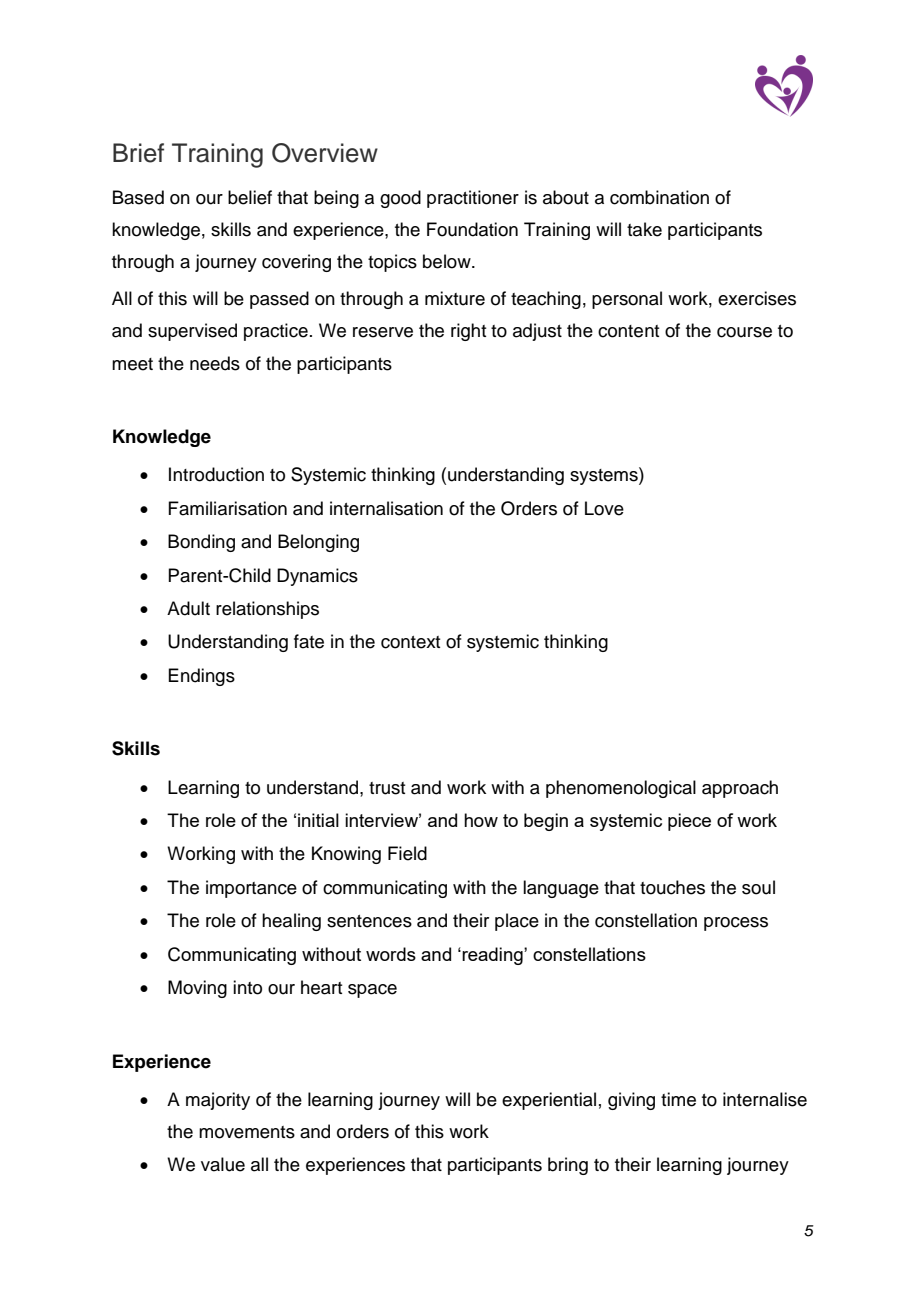 The image size is (924, 1308). I want to click on Introduction, so click(216, 474).
